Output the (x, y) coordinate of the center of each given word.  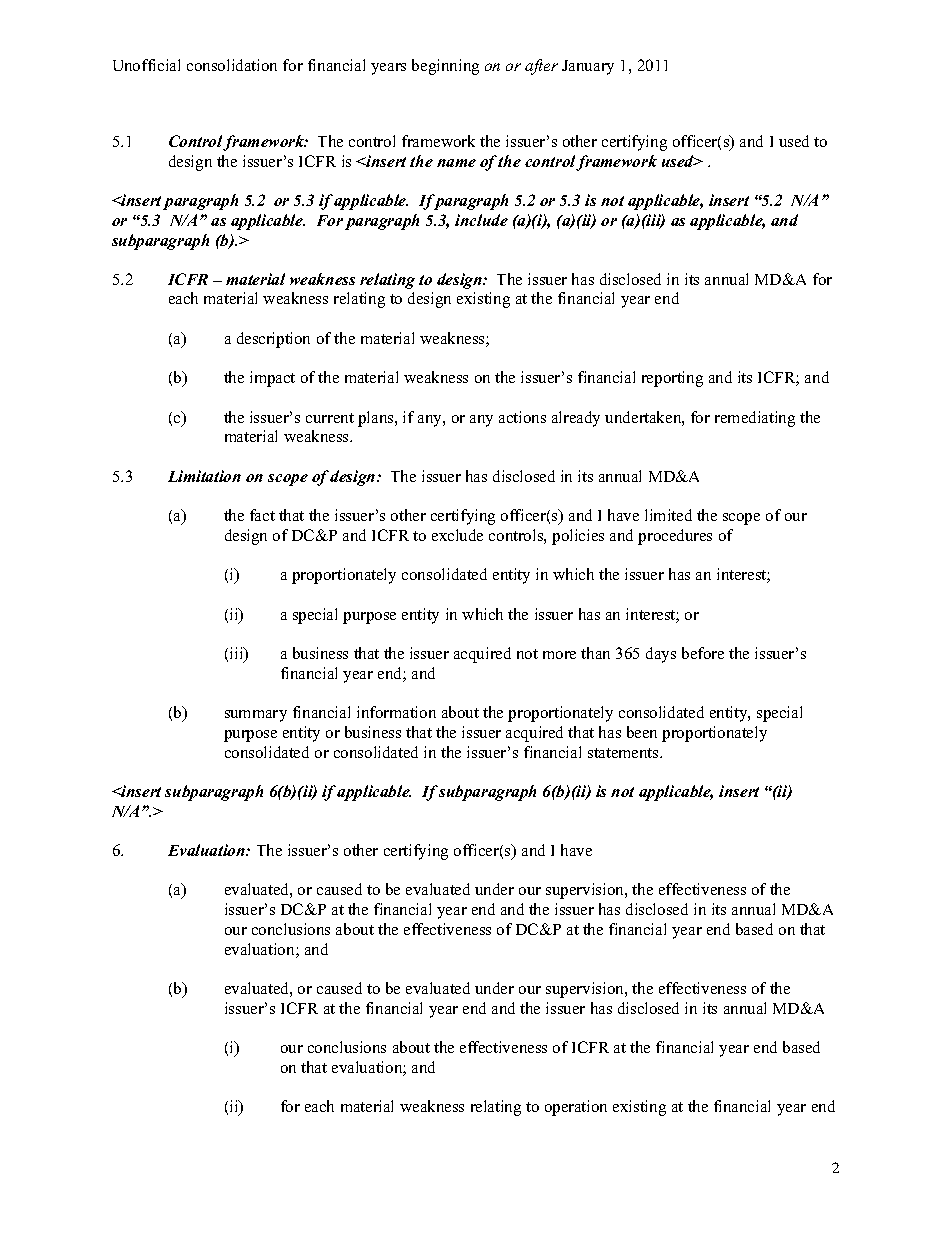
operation (576, 1108)
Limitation (204, 476)
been (642, 732)
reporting (672, 379)
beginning (445, 67)
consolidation (232, 65)
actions (522, 417)
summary (256, 716)
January (588, 67)
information (396, 712)
